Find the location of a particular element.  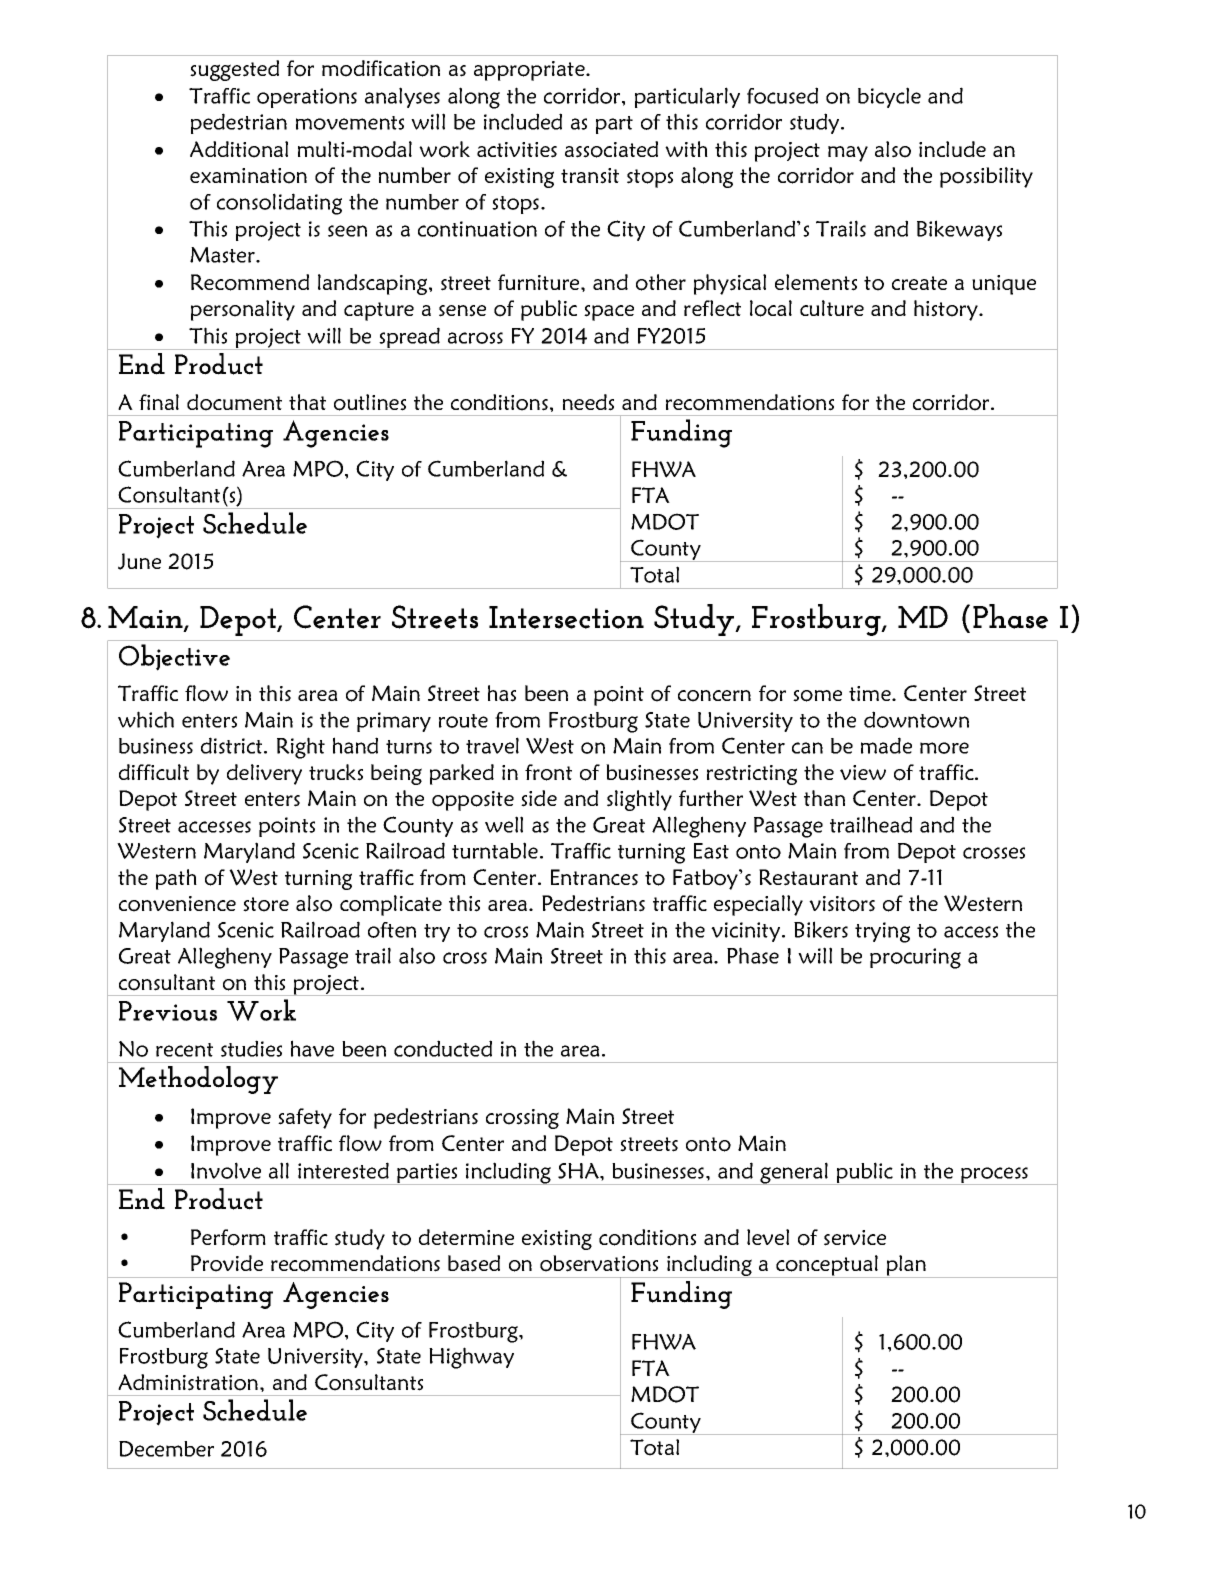

front is located at coordinates (548, 772).
